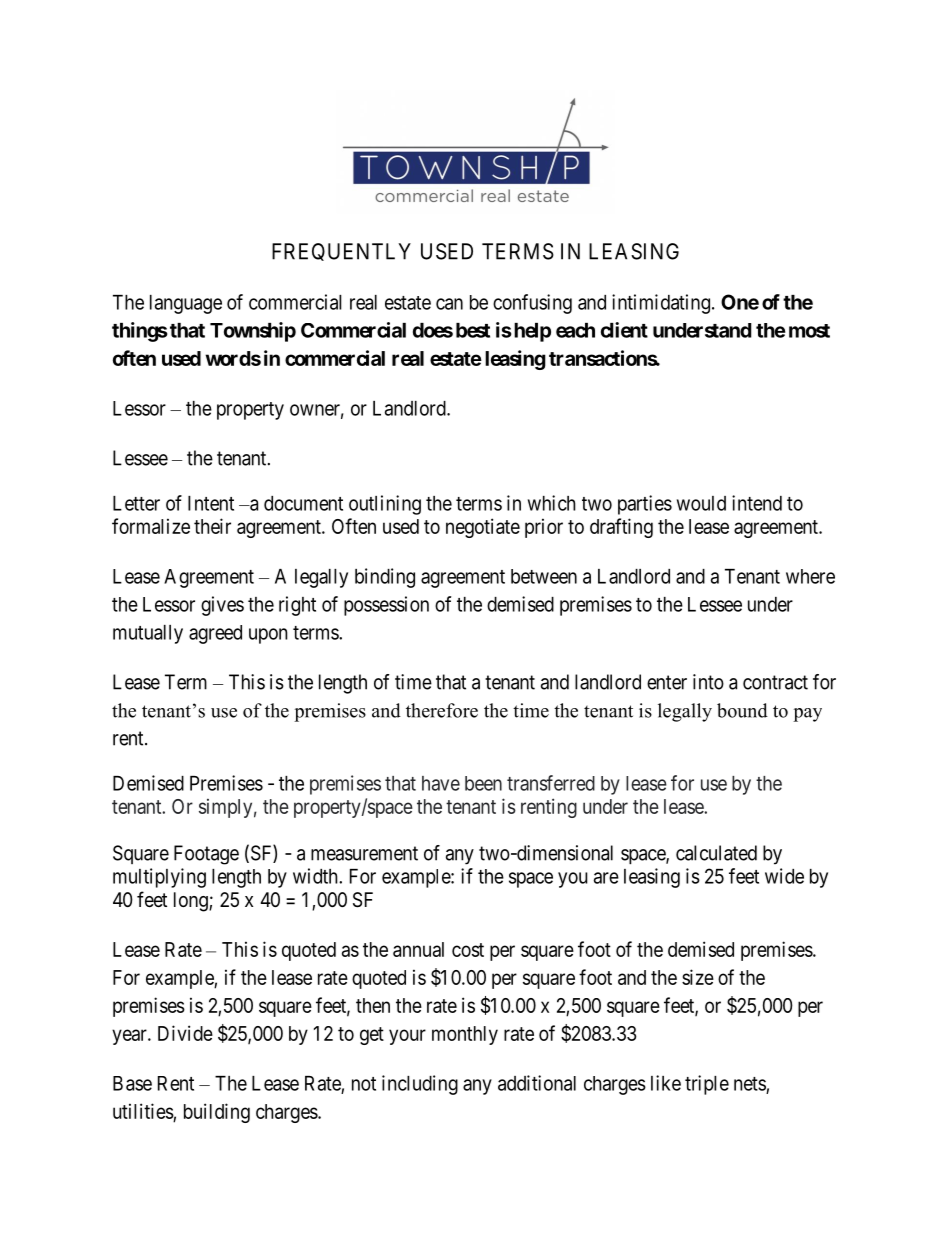  Describe the element at coordinates (483, 783) in the screenshot. I see `been` at that location.
